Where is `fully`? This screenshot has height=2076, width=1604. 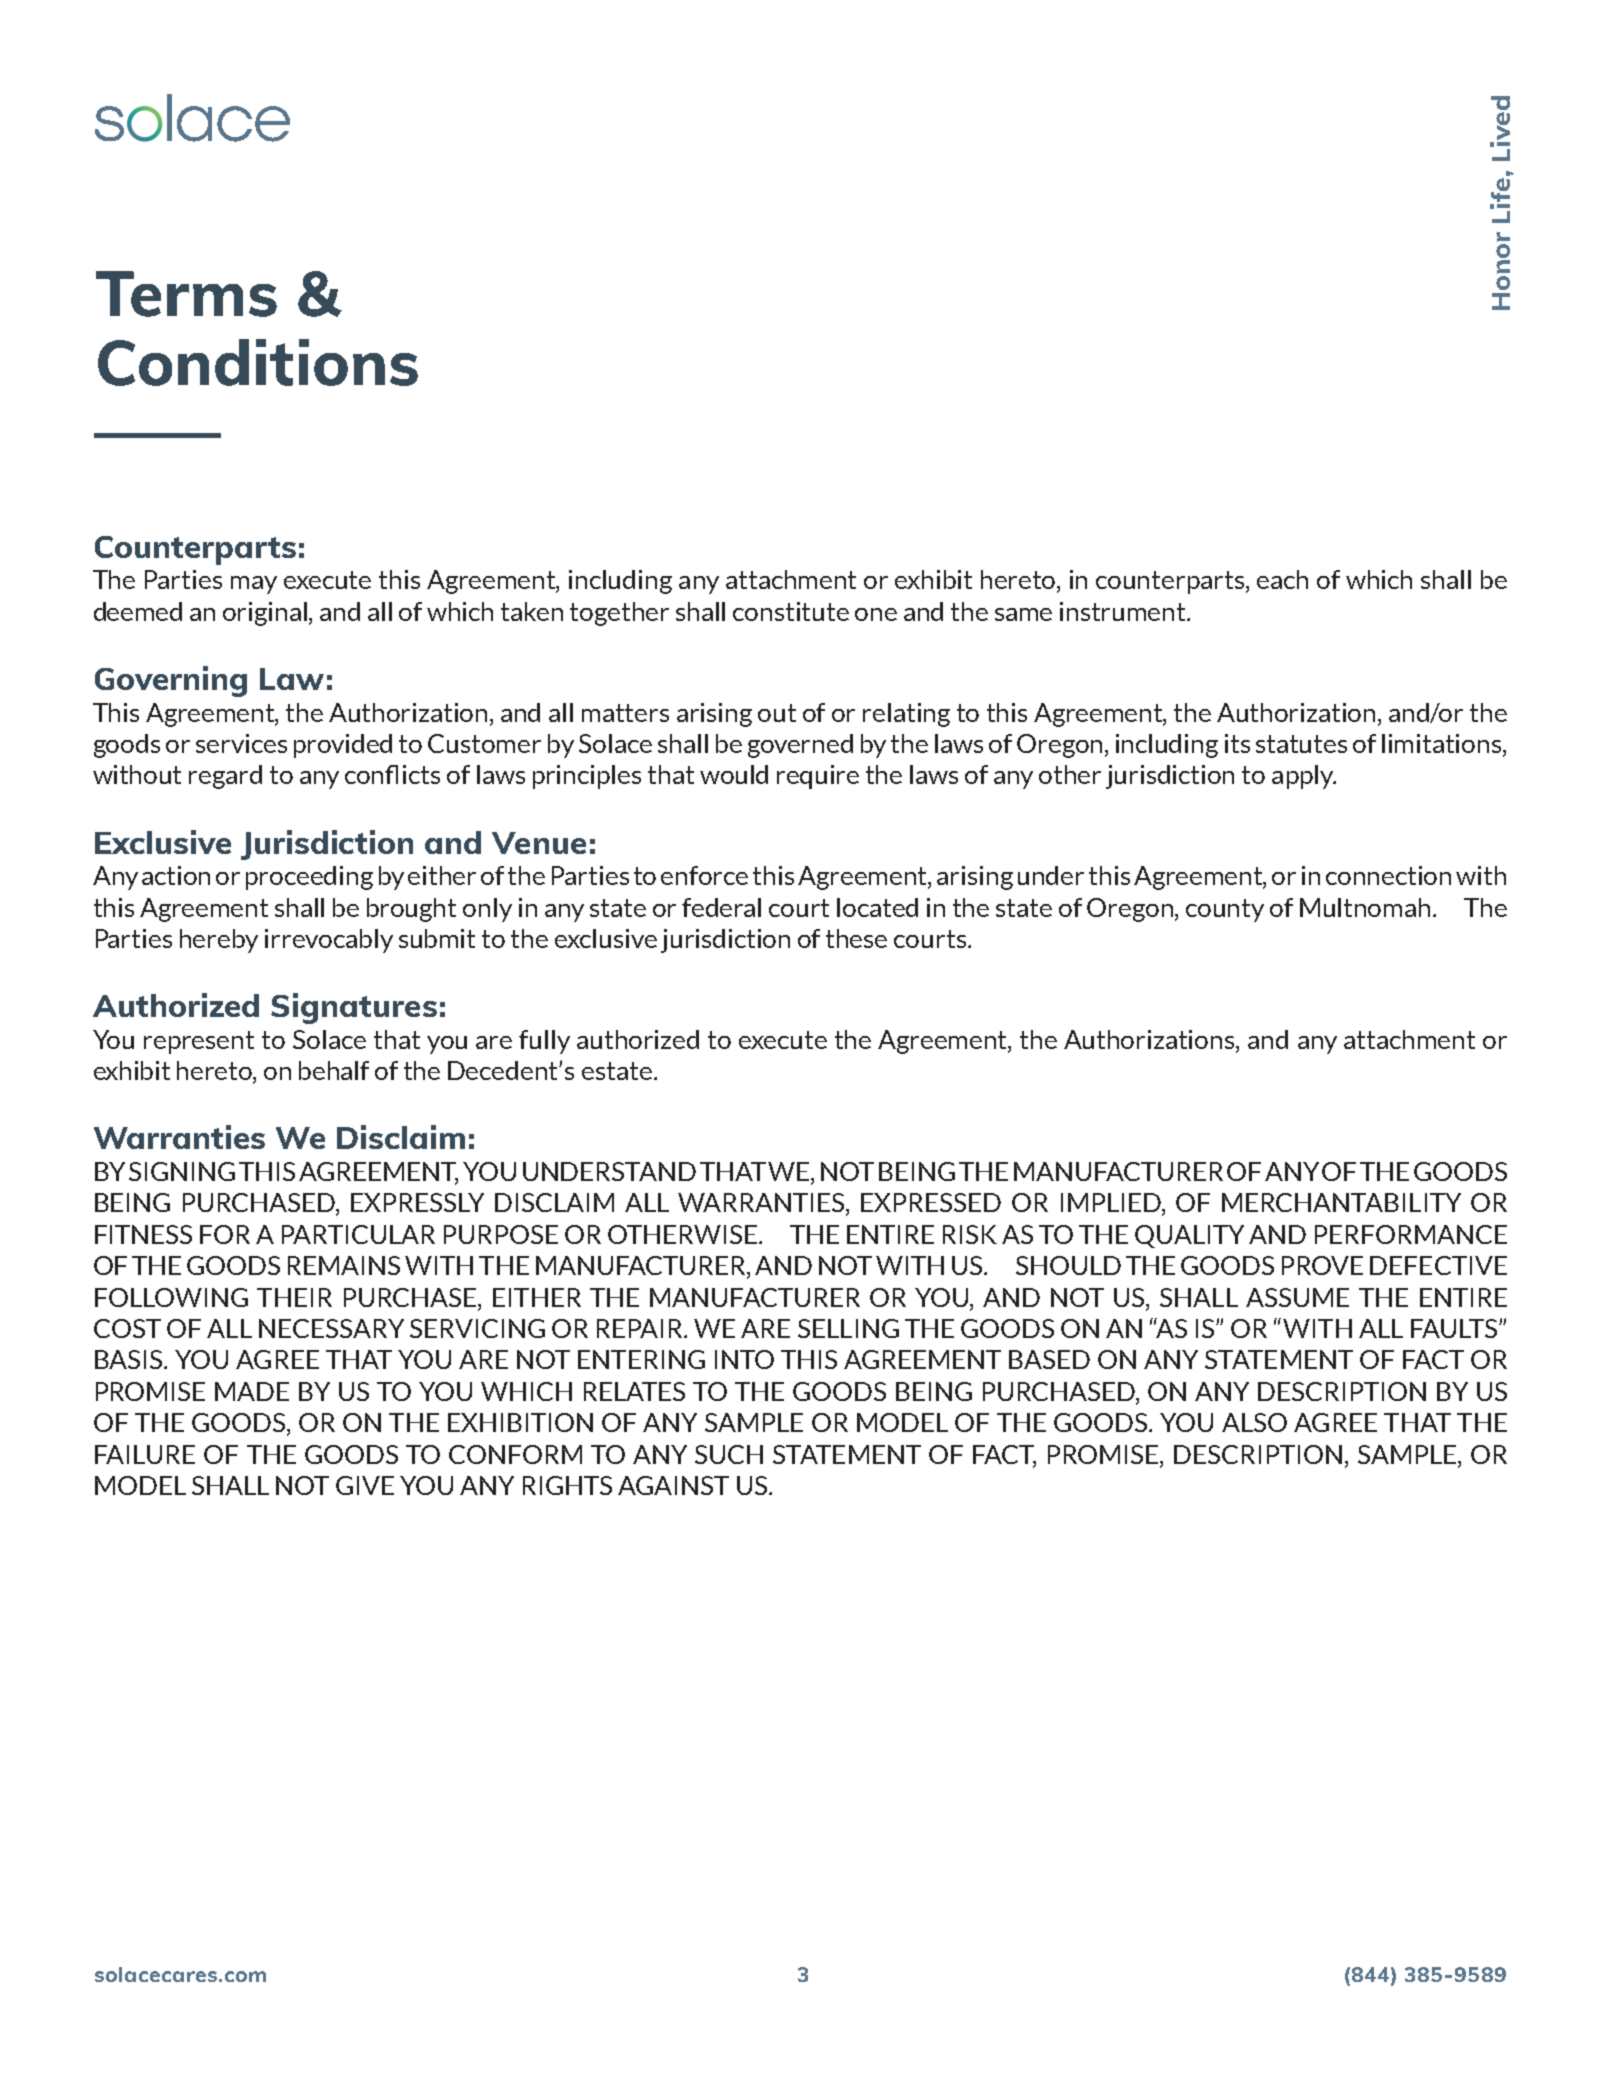
fully is located at coordinates (544, 1042).
